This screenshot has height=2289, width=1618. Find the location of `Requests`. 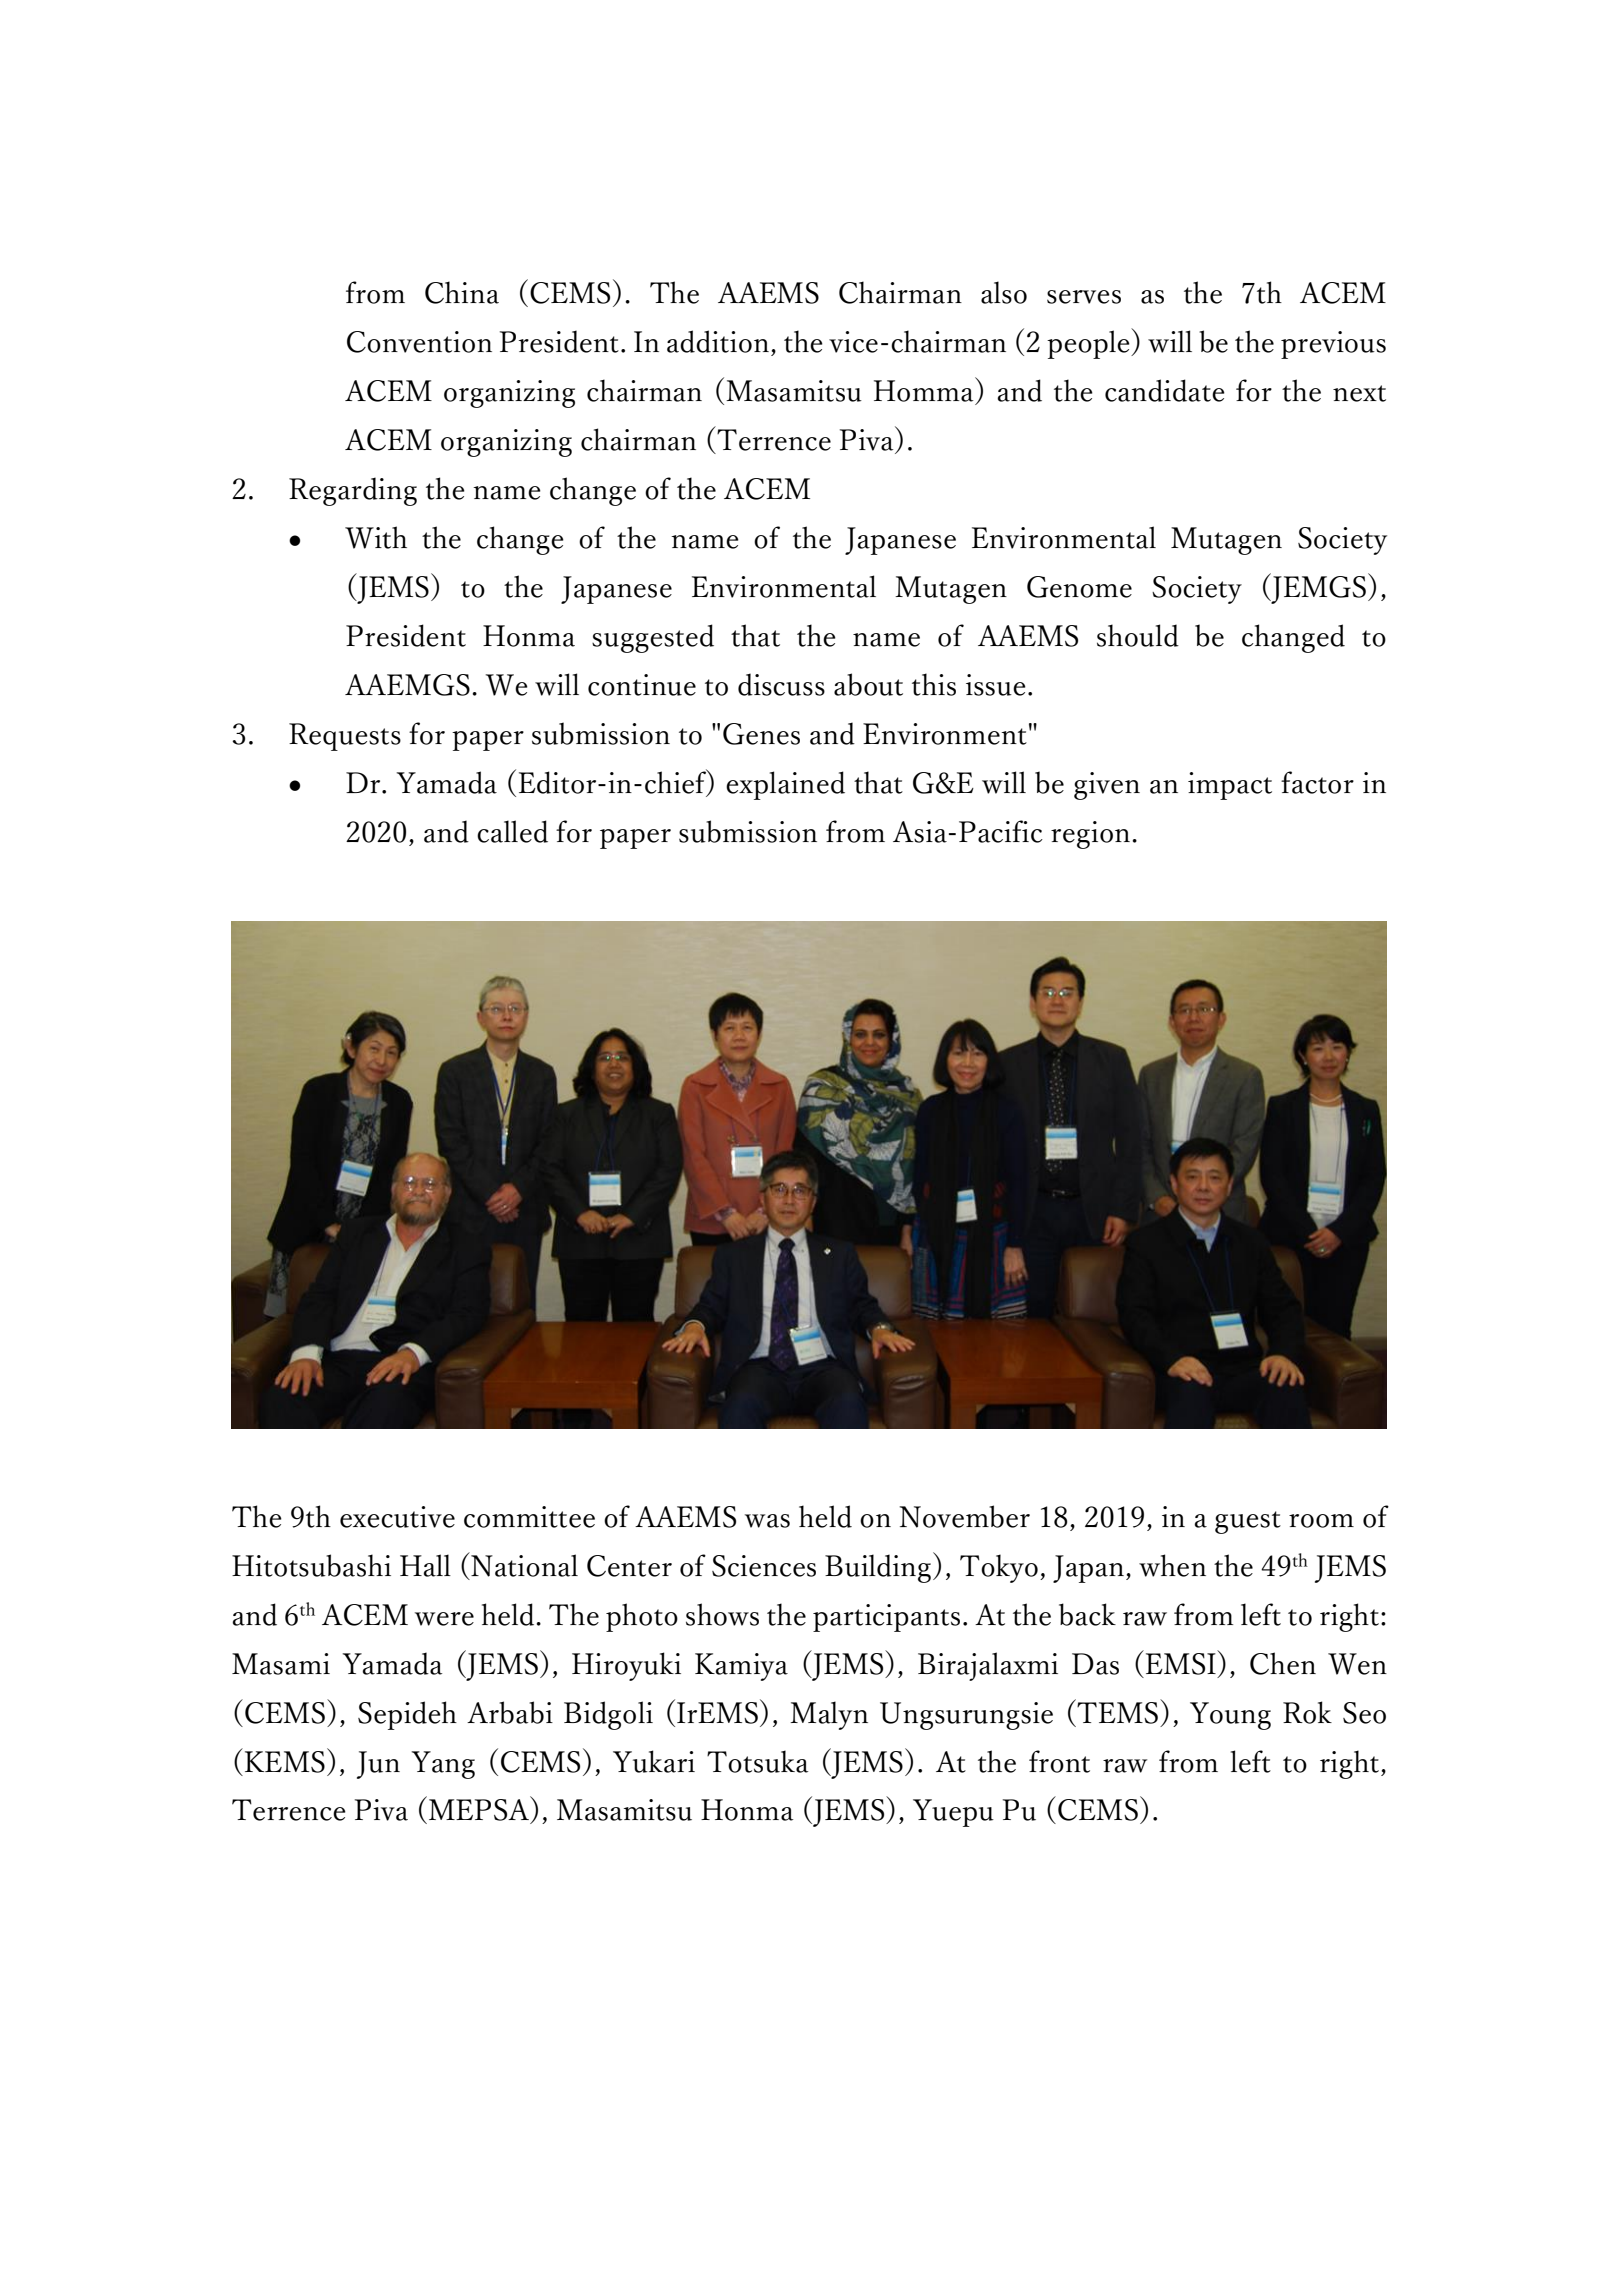

Requests is located at coordinates (345, 737).
